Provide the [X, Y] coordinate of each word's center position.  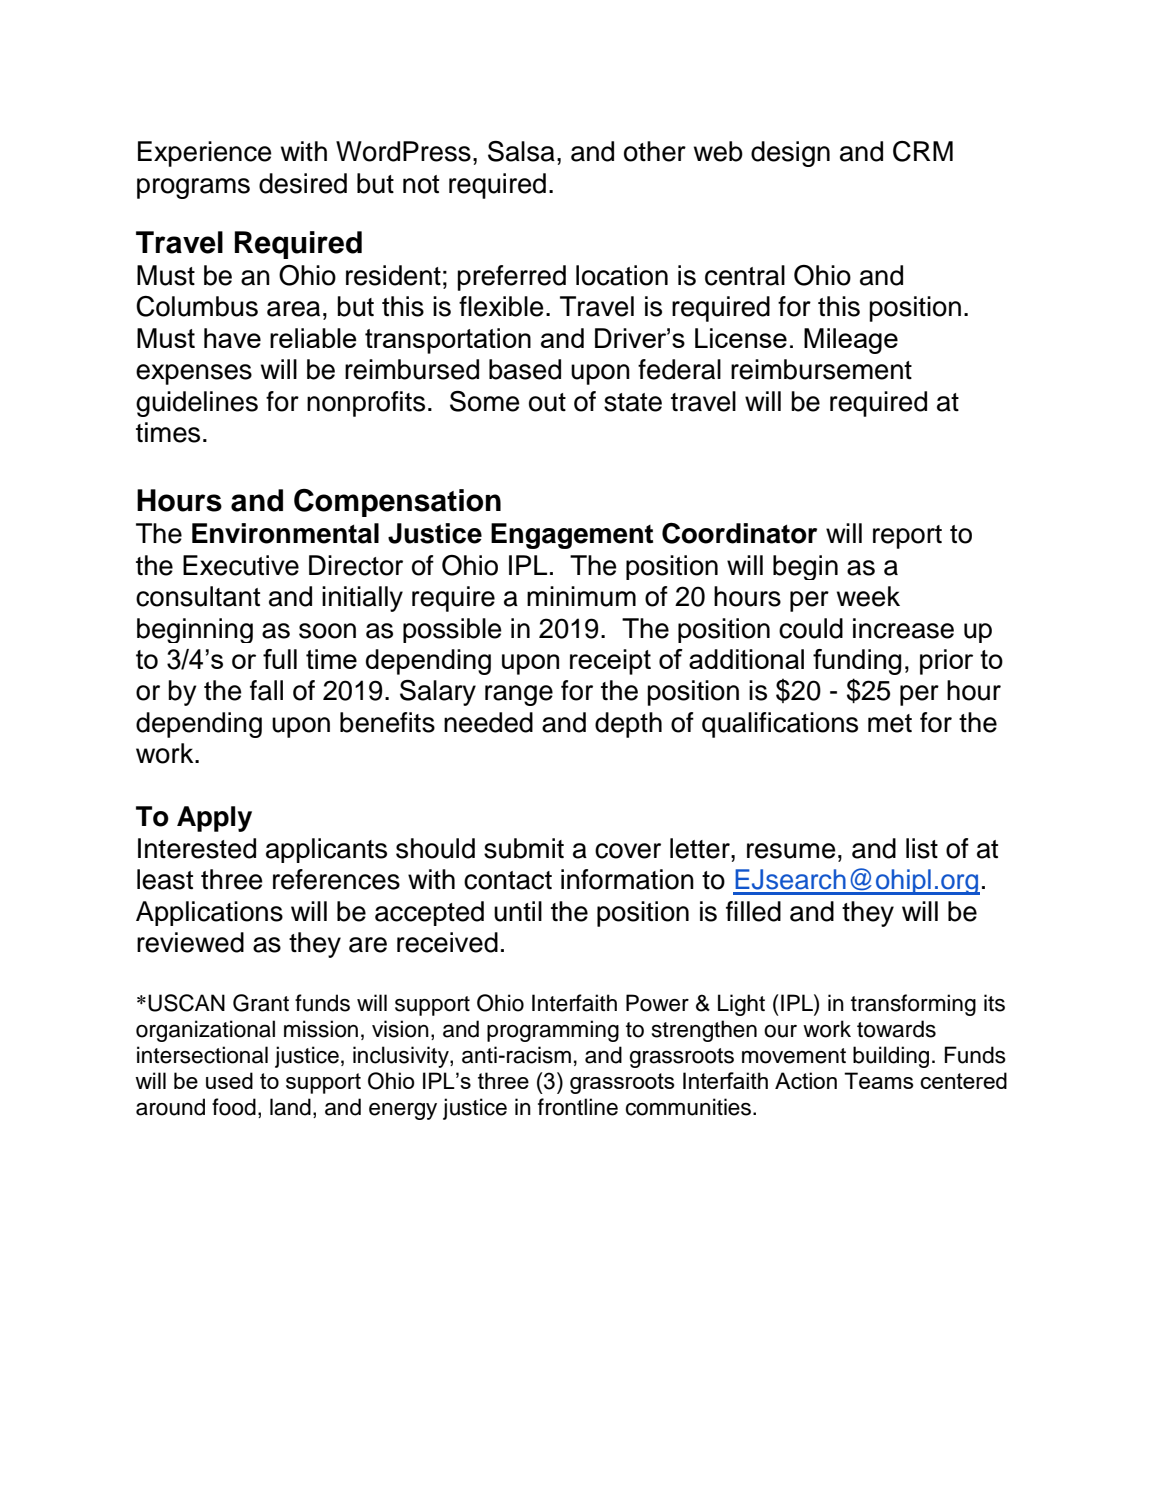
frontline [578, 1107]
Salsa [521, 151]
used [229, 1080]
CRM [923, 151]
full [280, 659]
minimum [581, 596]
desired [303, 183]
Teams [879, 1080]
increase [903, 628]
